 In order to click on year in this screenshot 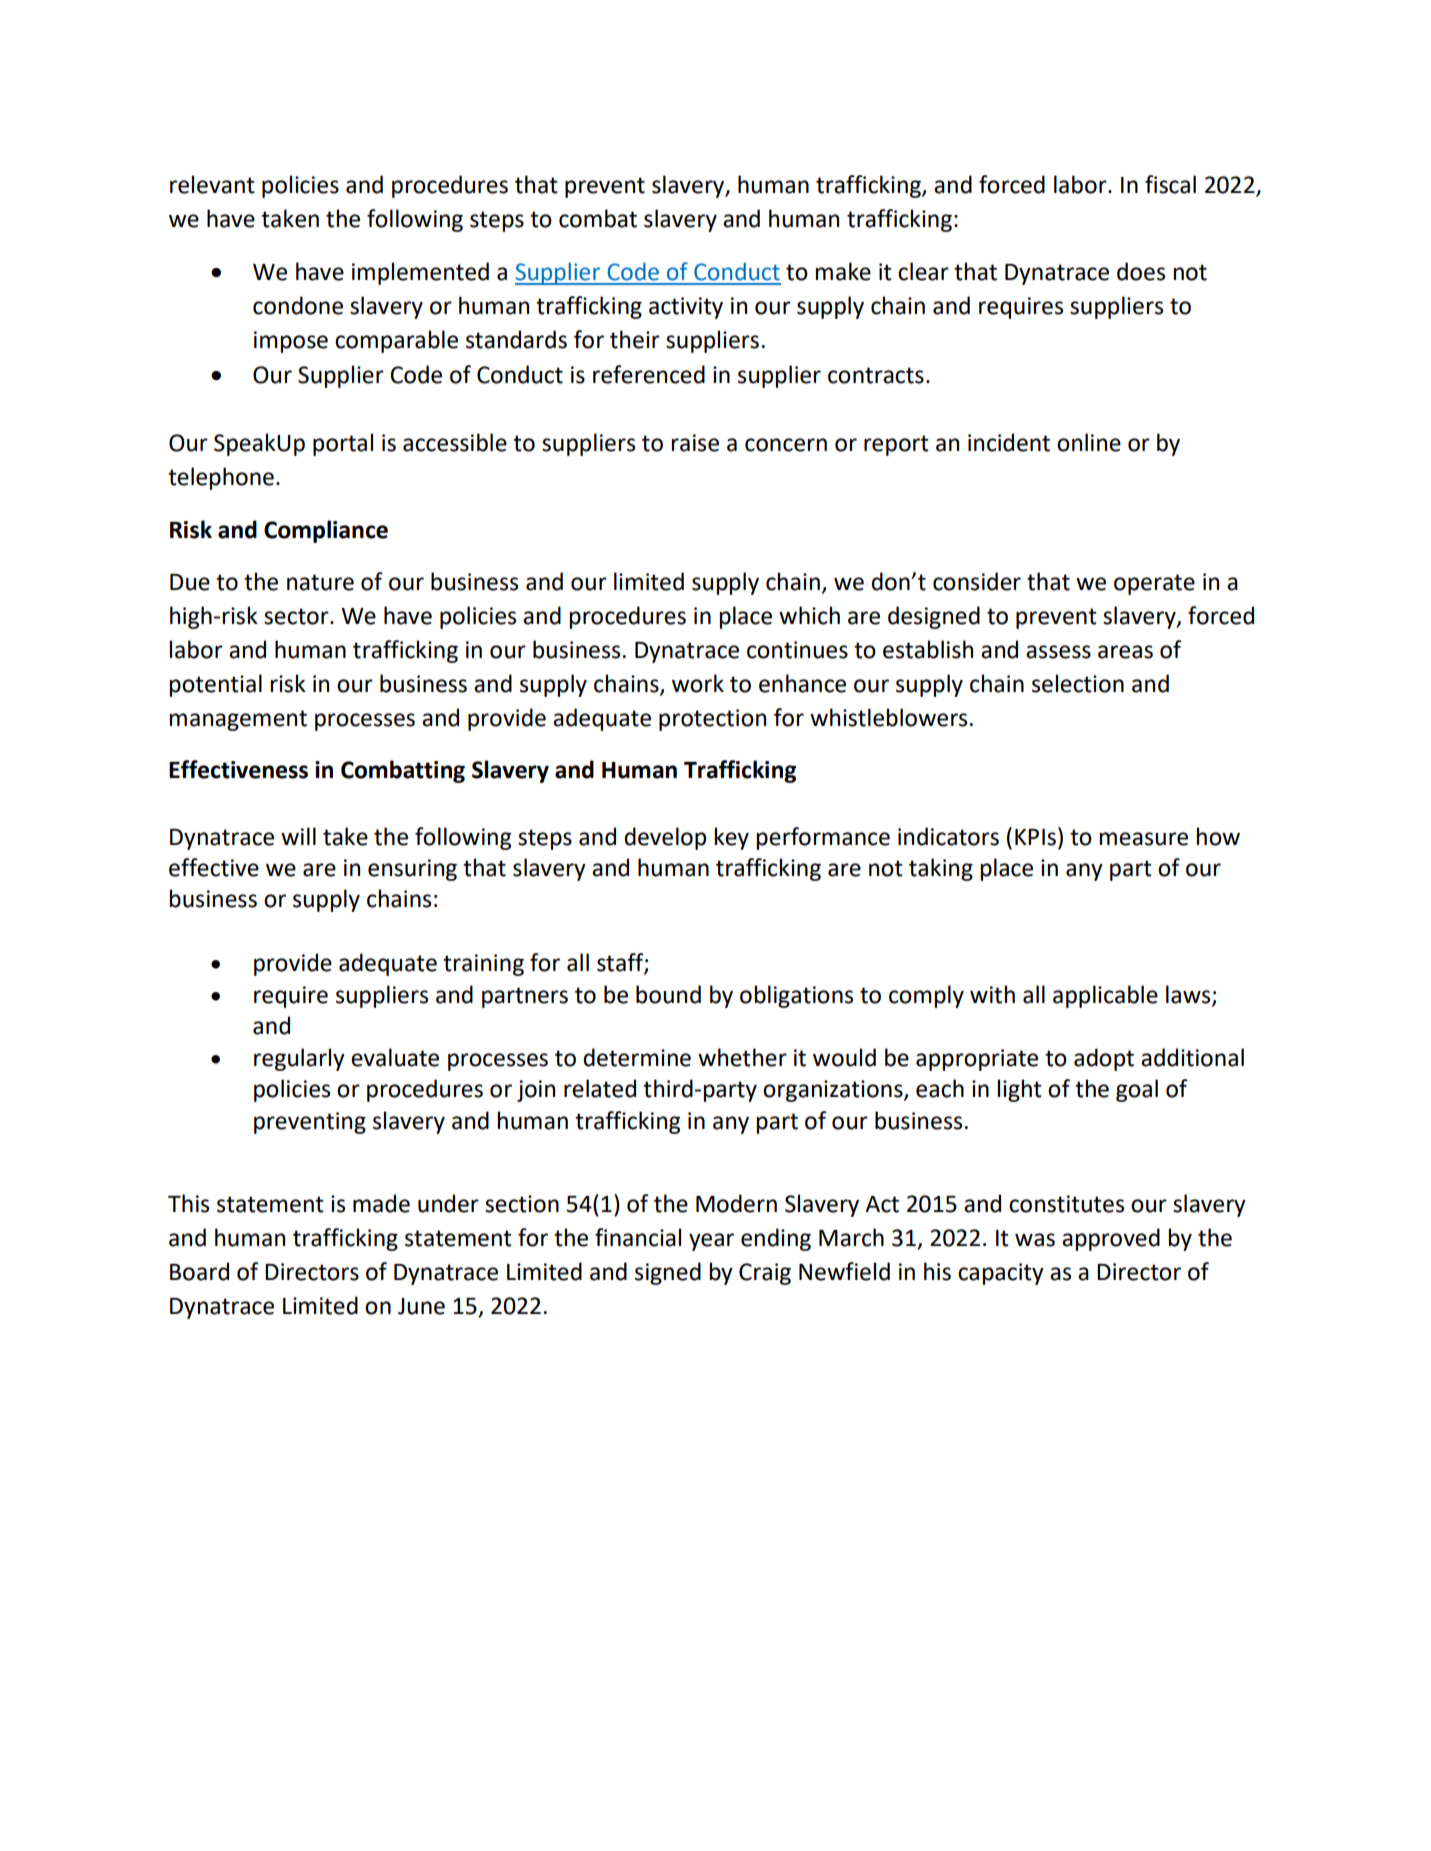, I will do `click(711, 1242)`.
